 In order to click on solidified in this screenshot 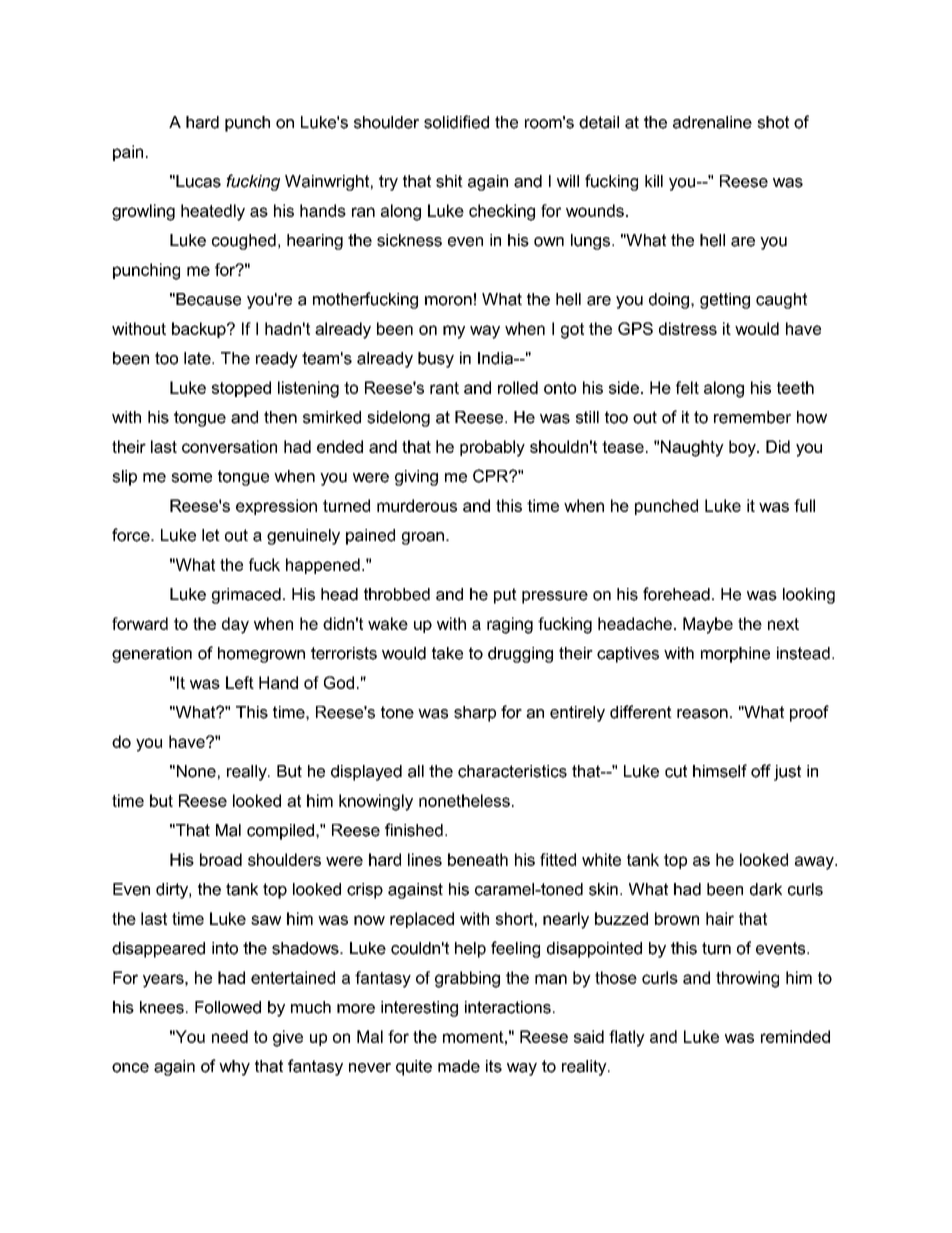, I will do `click(456, 122)`.
